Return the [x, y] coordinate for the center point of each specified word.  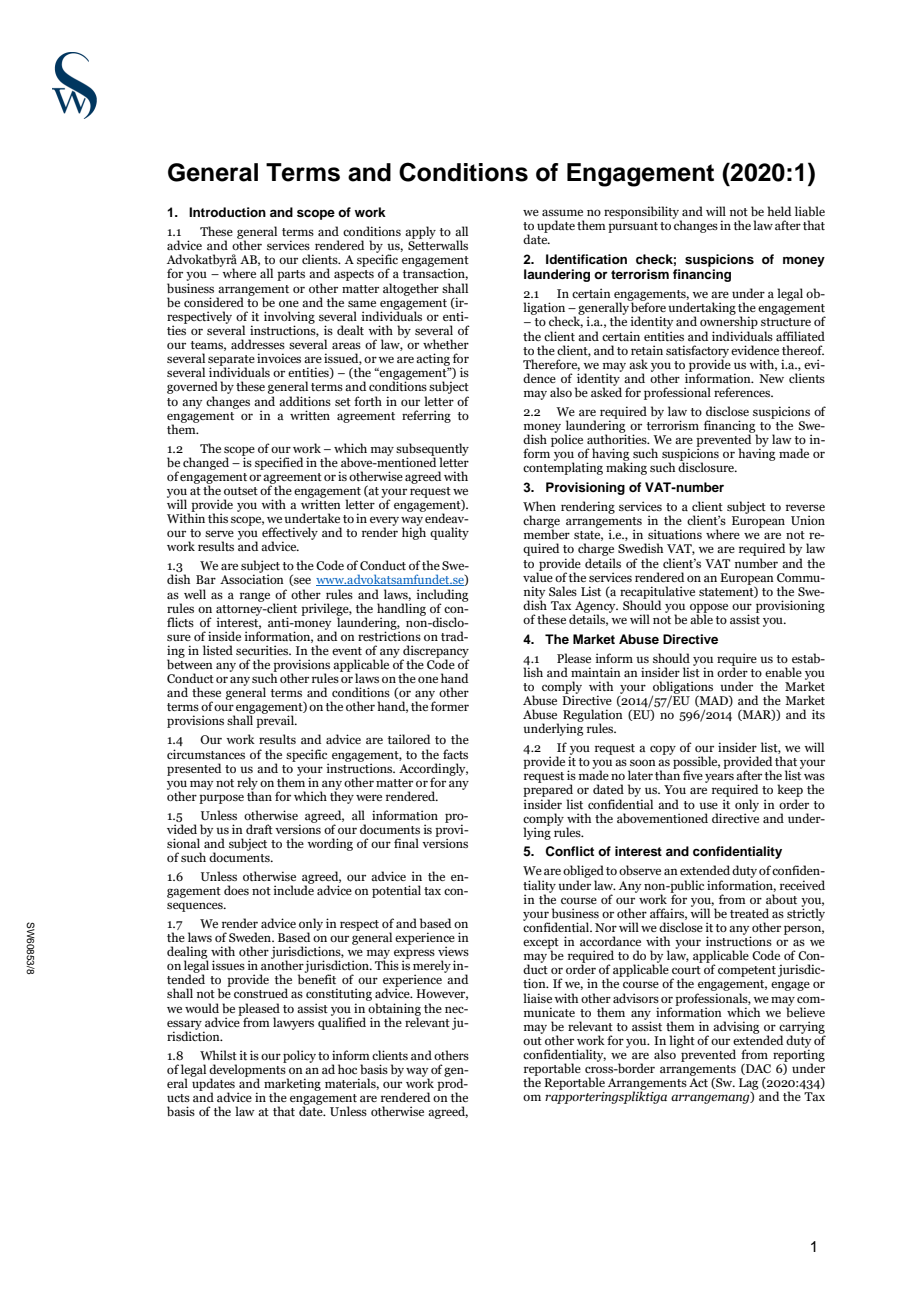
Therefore [551, 365]
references [743, 392]
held [779, 211]
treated [749, 913]
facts [455, 754]
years [719, 778]
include [294, 889]
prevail [276, 721]
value [538, 576]
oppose [709, 609]
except [541, 944]
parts [291, 275]
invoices [279, 358]
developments [248, 1070]
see [301, 581]
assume [562, 212]
